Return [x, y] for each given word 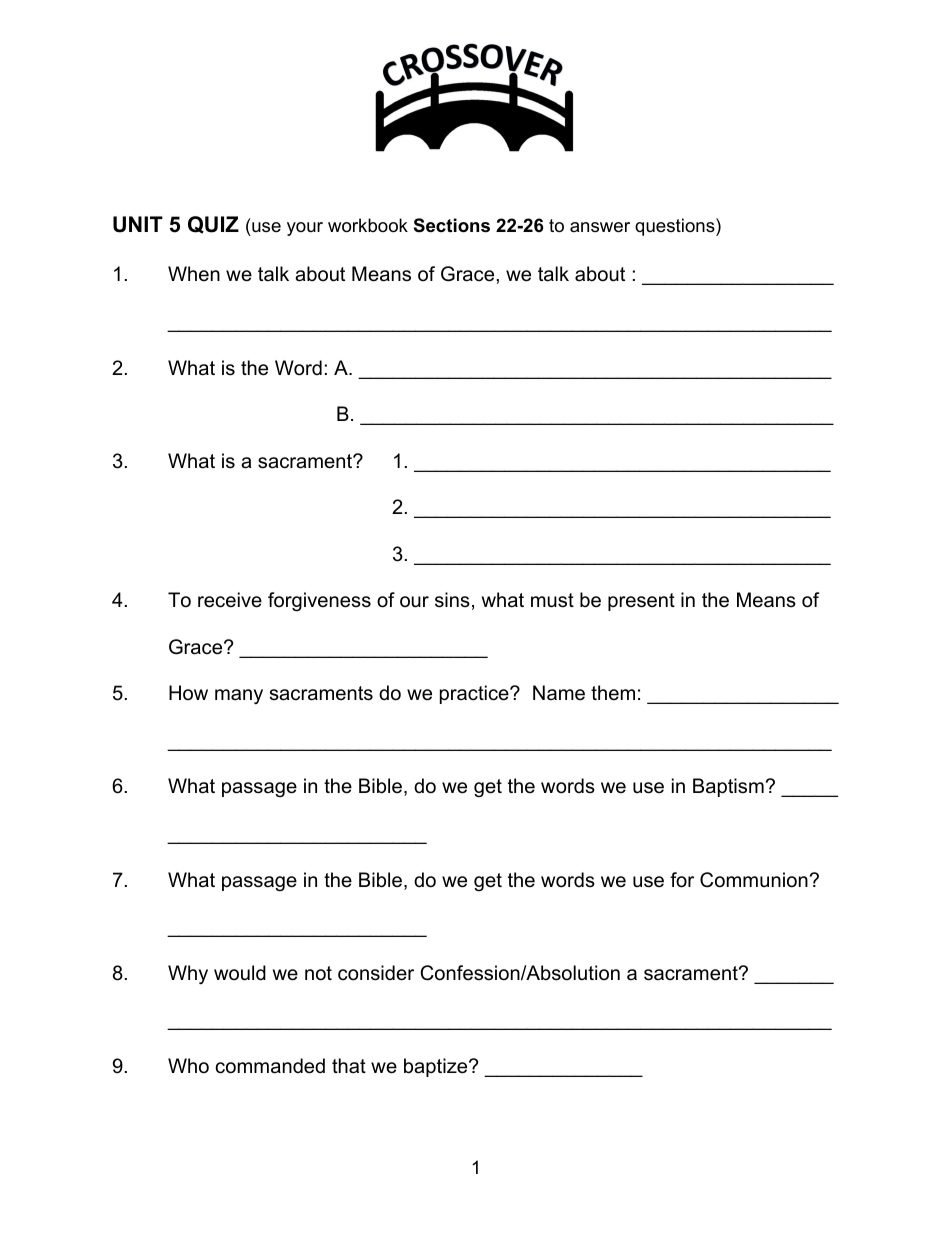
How [188, 692]
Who [188, 1066]
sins [452, 600]
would [240, 973]
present [641, 602]
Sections [452, 225]
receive [230, 600]
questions [676, 227]
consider [376, 973]
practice [475, 694]
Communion [754, 880]
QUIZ [213, 225]
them [613, 693]
